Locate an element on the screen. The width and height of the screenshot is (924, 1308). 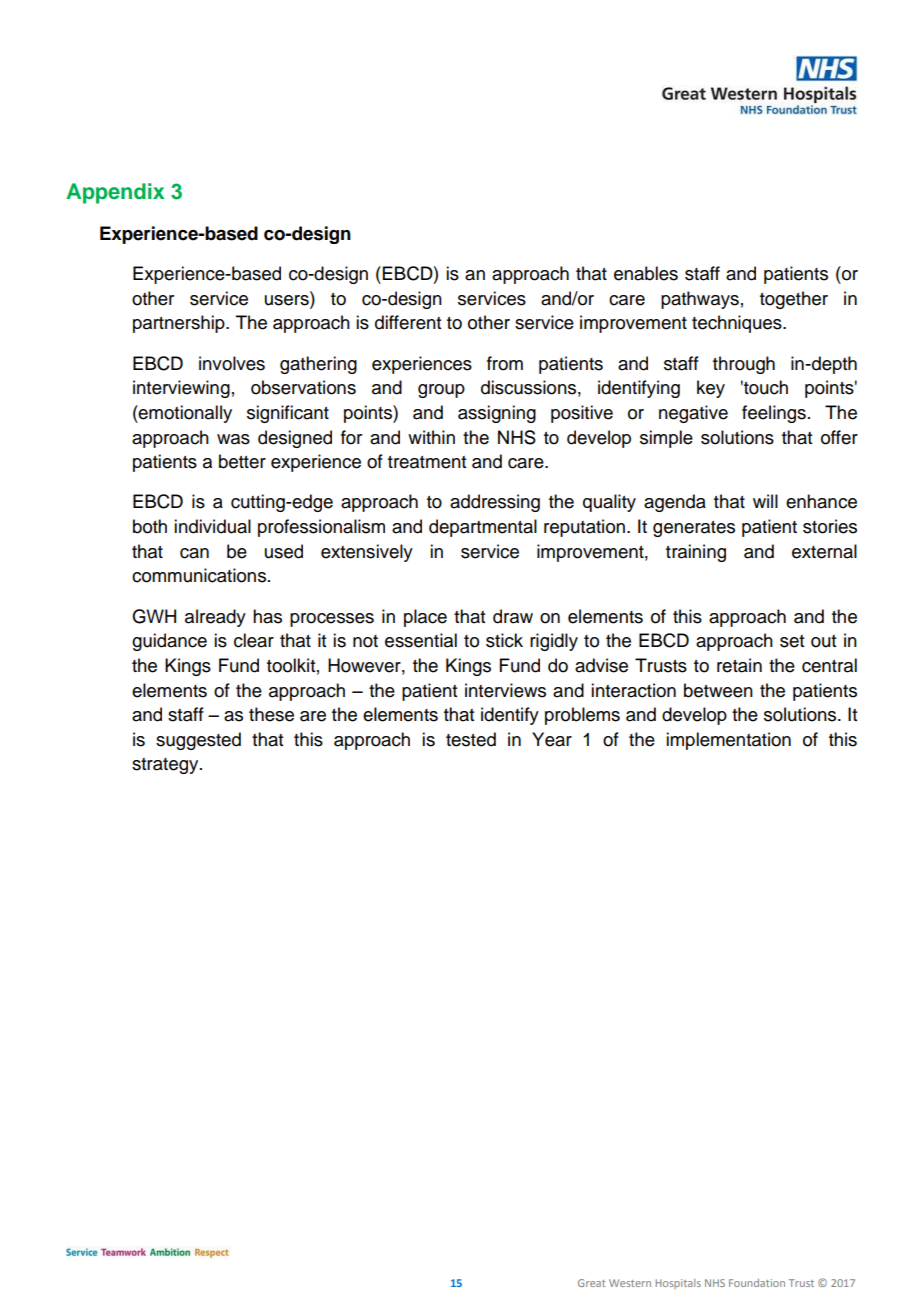
tested is located at coordinates (471, 739).
